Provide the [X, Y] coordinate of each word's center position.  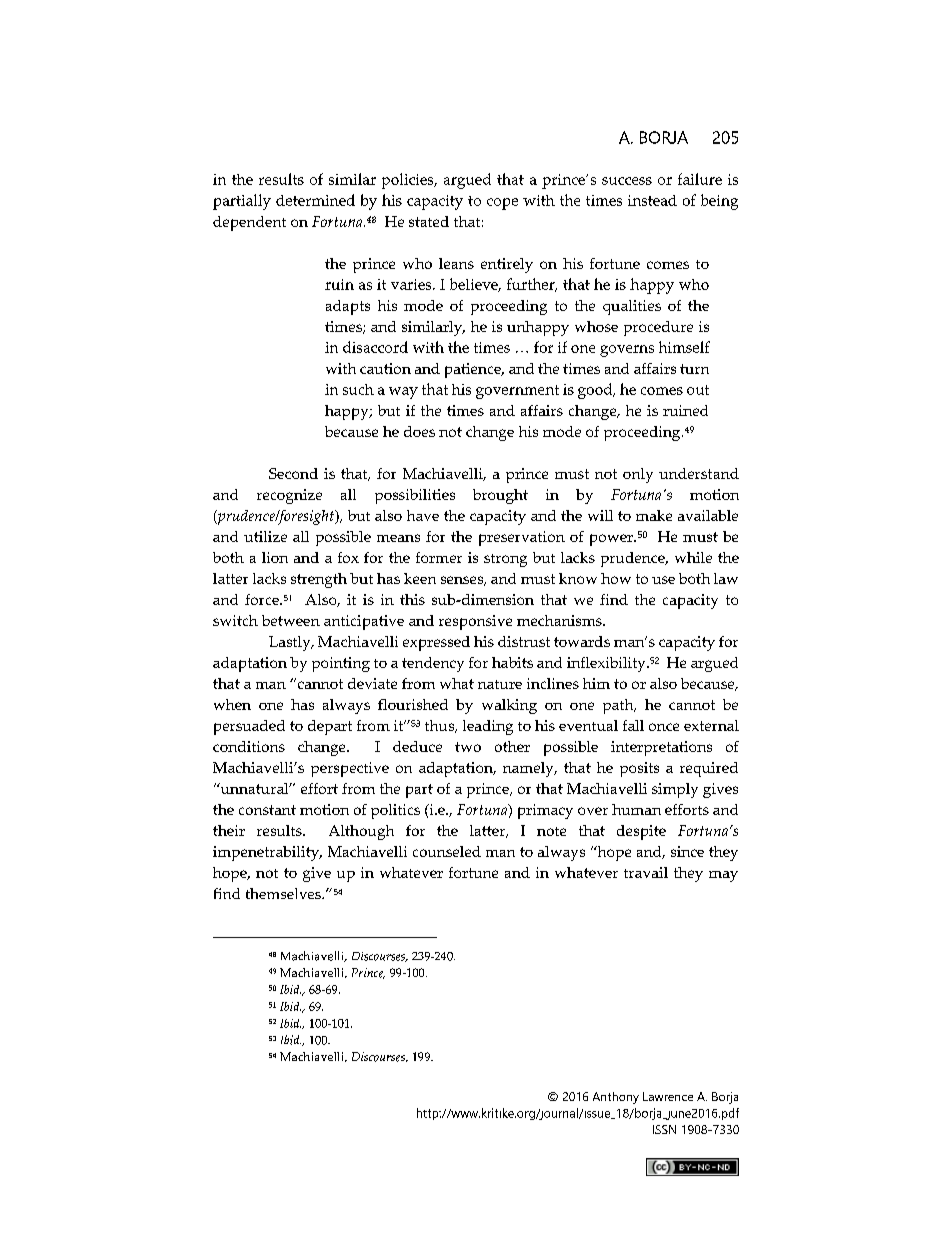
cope [502, 204]
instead [652, 200]
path [619, 706]
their [229, 830]
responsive [475, 622]
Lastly [291, 643]
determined [315, 200]
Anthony [616, 1098]
